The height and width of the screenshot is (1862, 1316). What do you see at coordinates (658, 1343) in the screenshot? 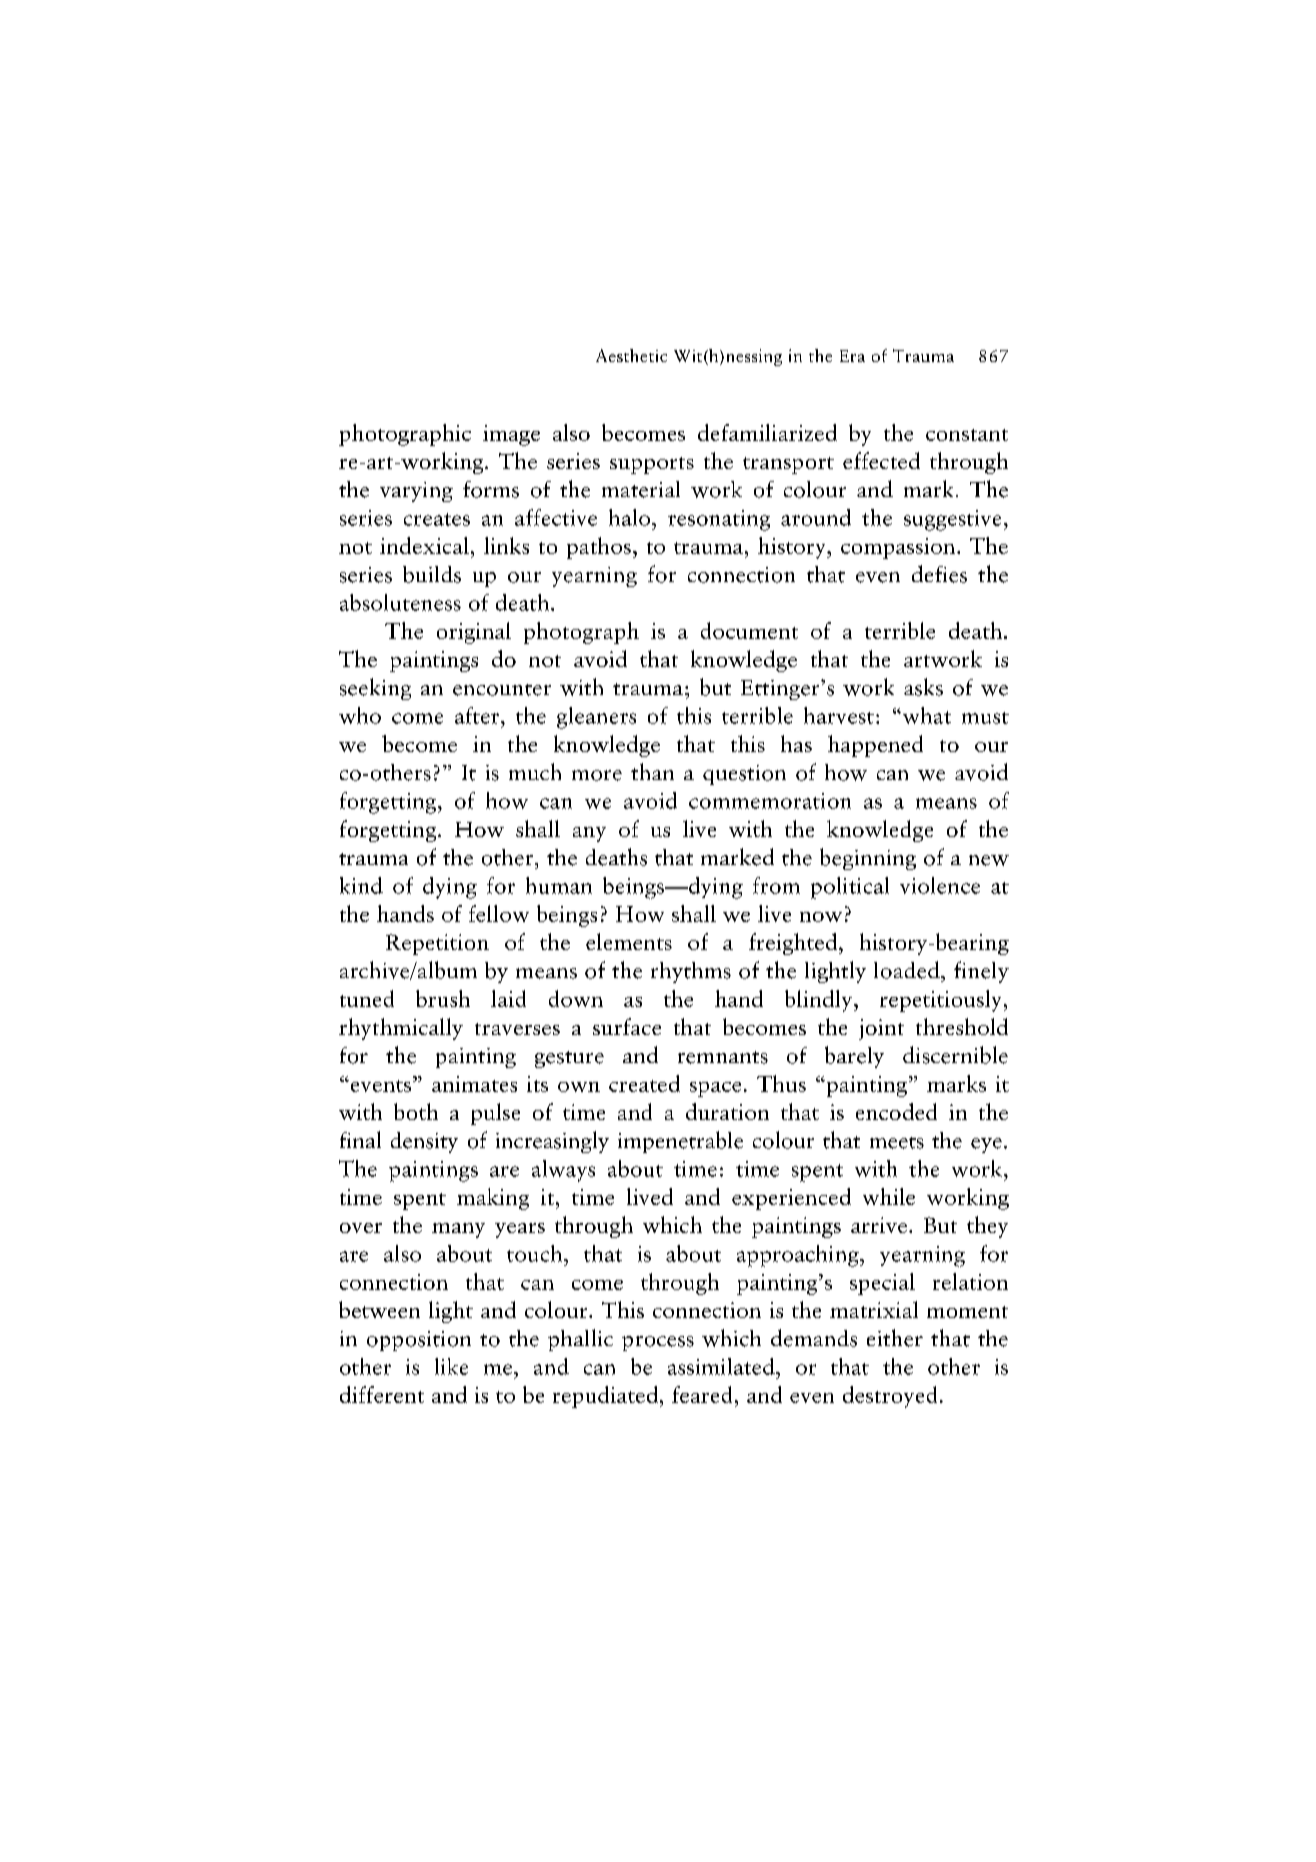
I see `process` at bounding box center [658, 1343].
